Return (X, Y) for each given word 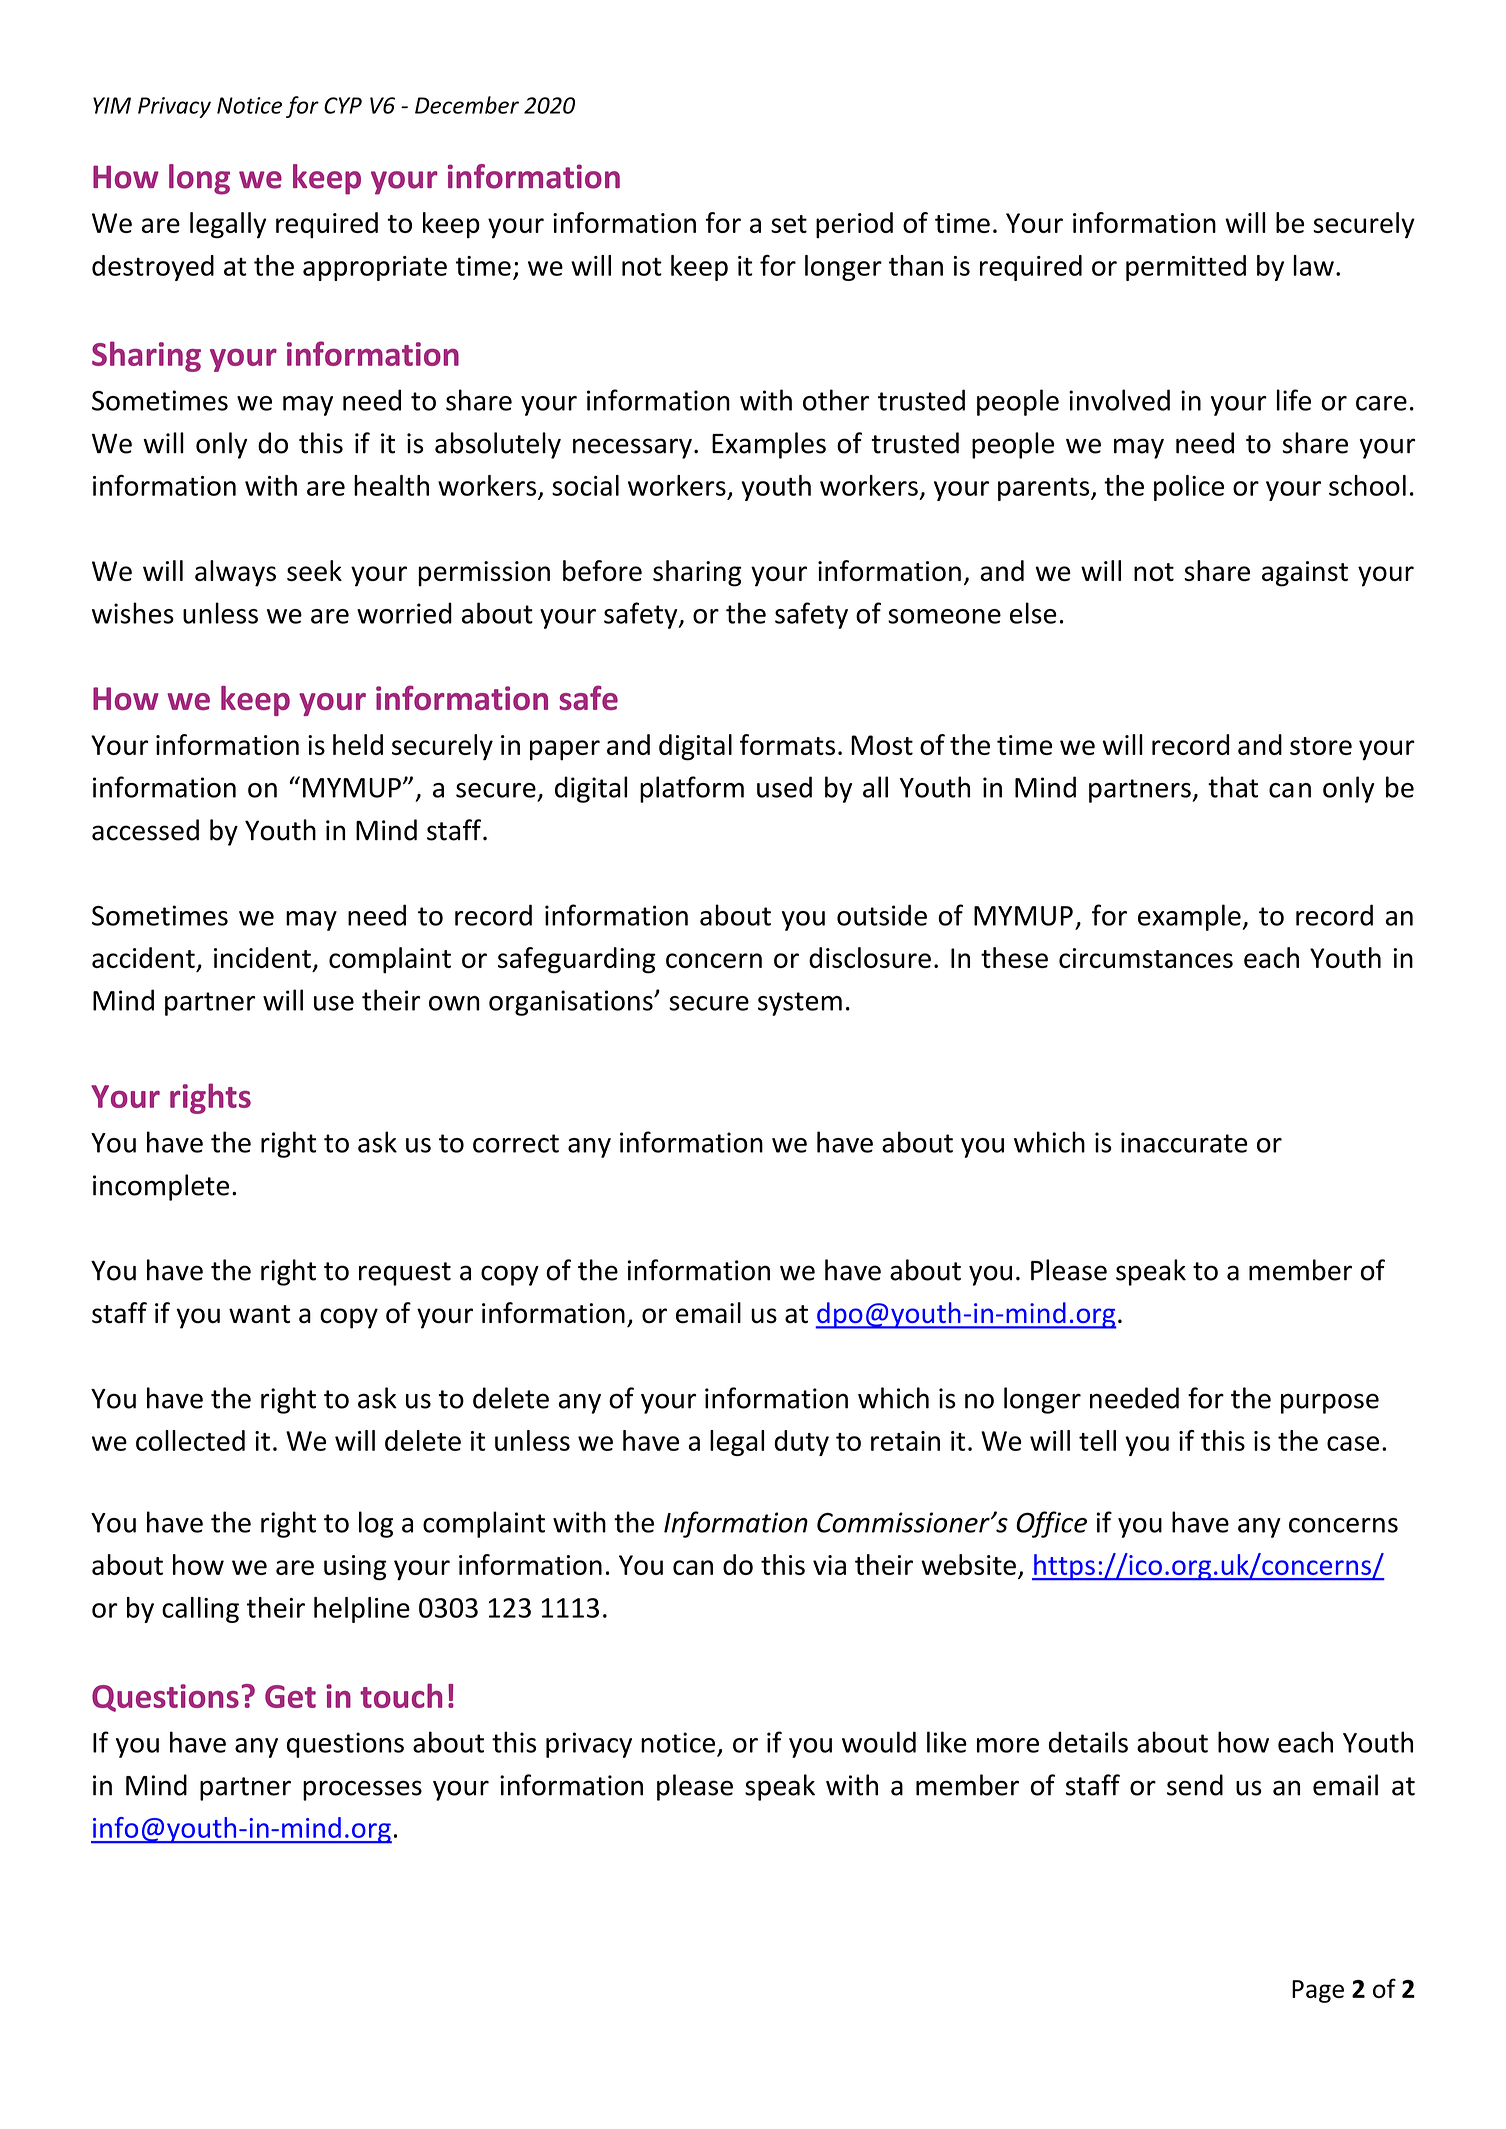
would (879, 1742)
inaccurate (1184, 1142)
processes (362, 1790)
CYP (343, 105)
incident (262, 957)
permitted (1186, 268)
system (800, 1004)
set (789, 224)
